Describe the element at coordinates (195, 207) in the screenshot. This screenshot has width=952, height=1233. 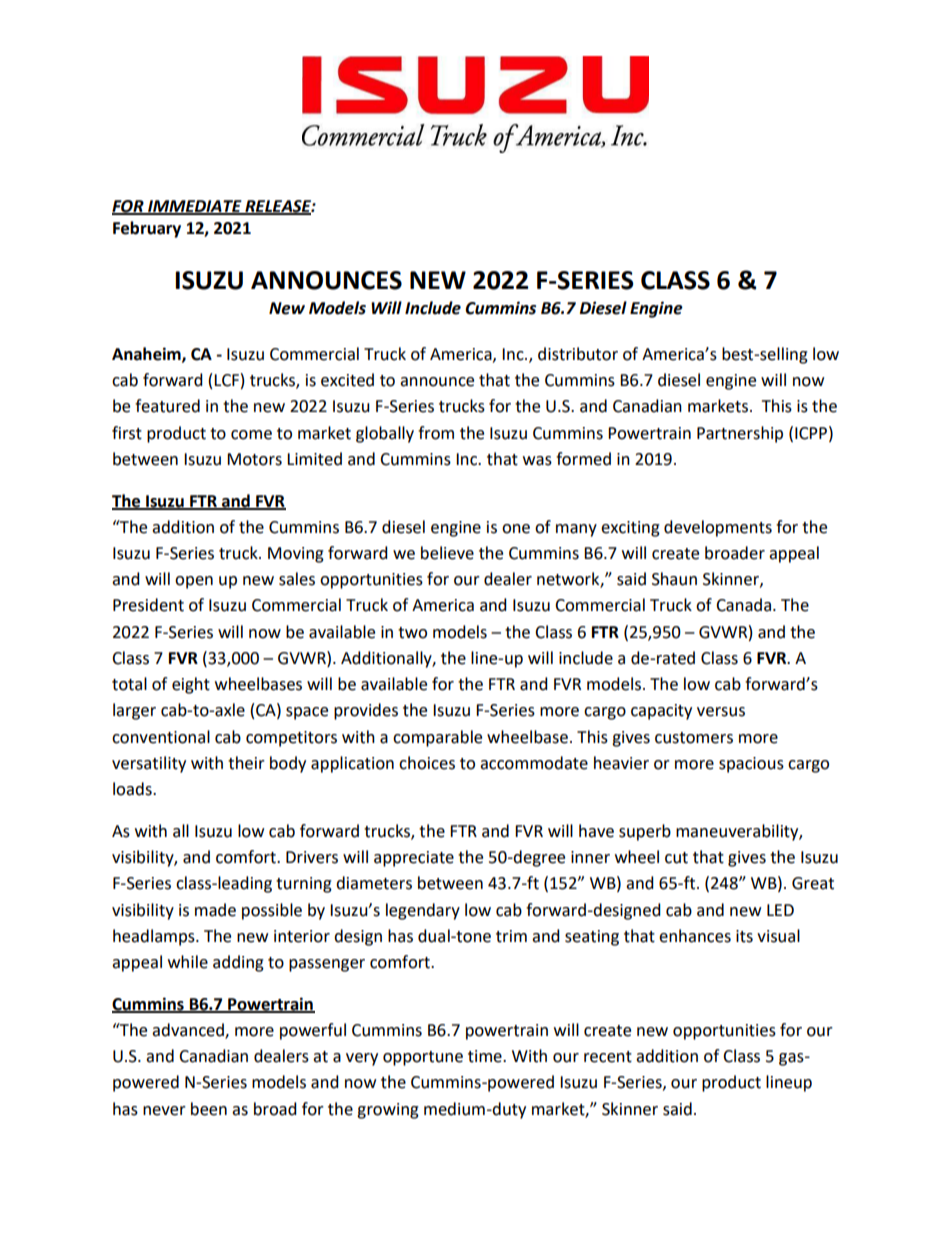
I see `IMMEDIATE` at that location.
